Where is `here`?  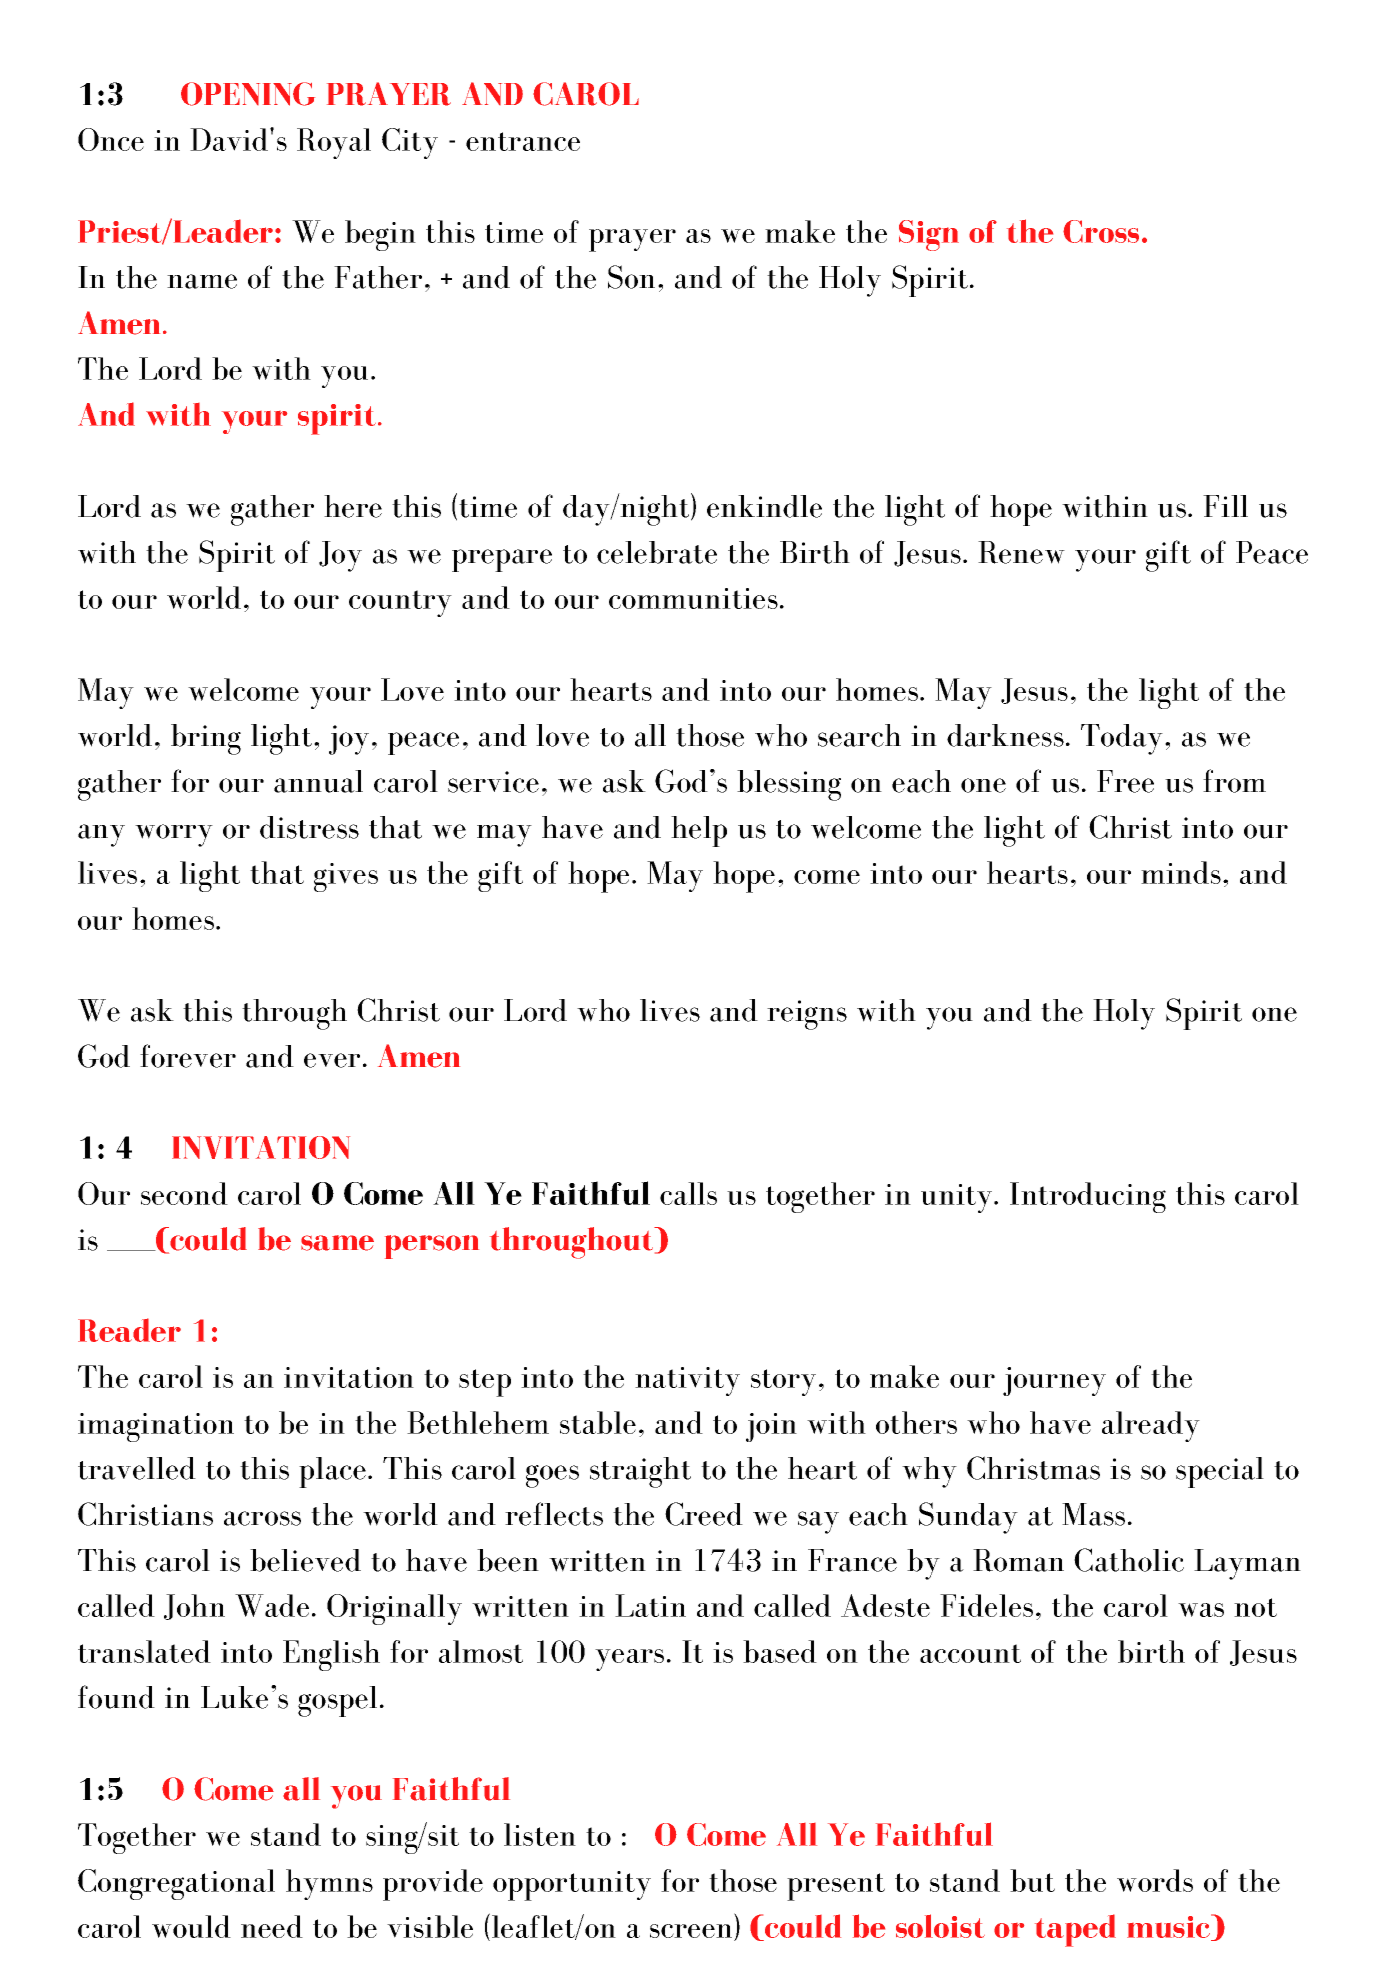 here is located at coordinates (353, 506).
